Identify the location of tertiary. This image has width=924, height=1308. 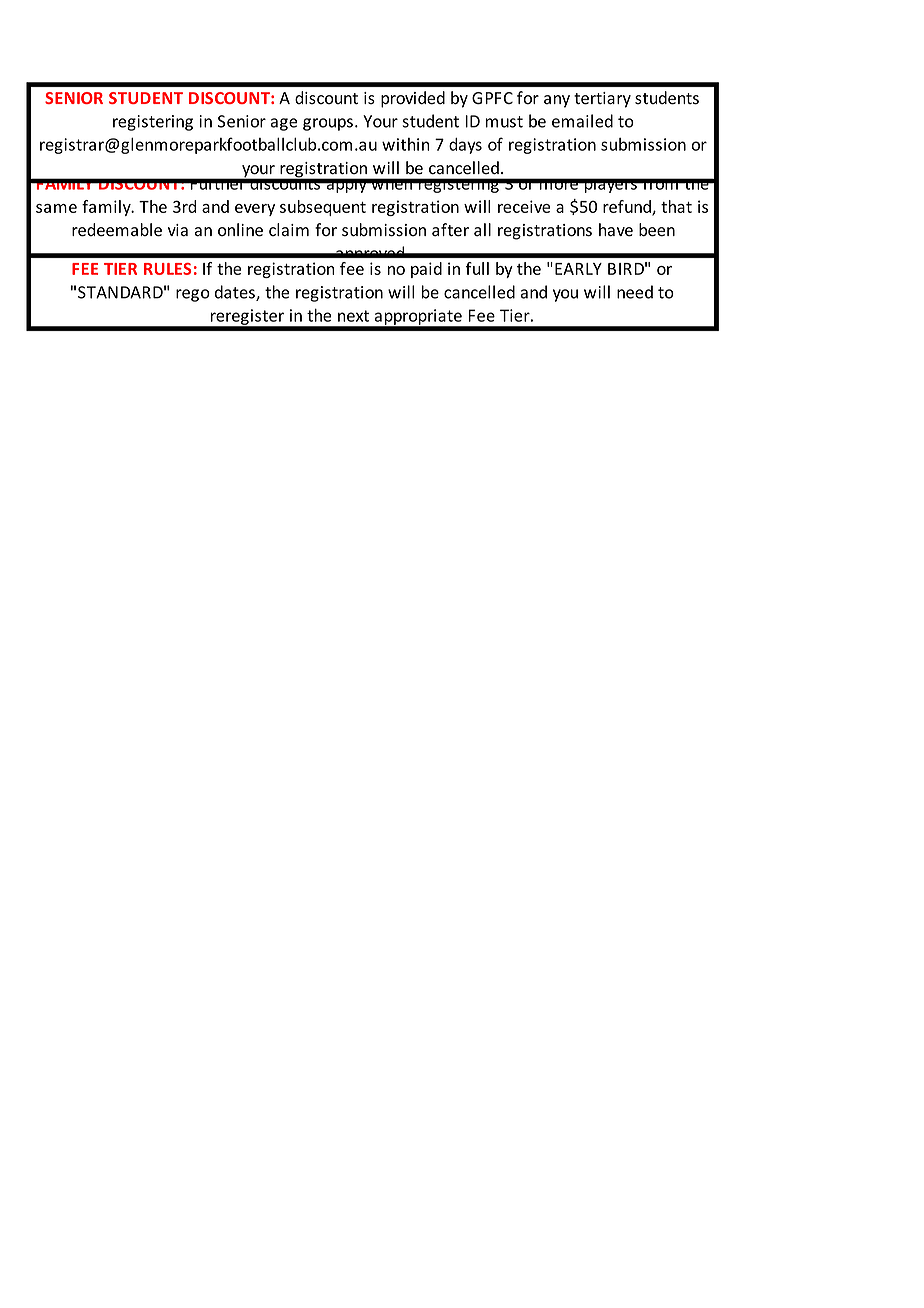
(602, 100).
